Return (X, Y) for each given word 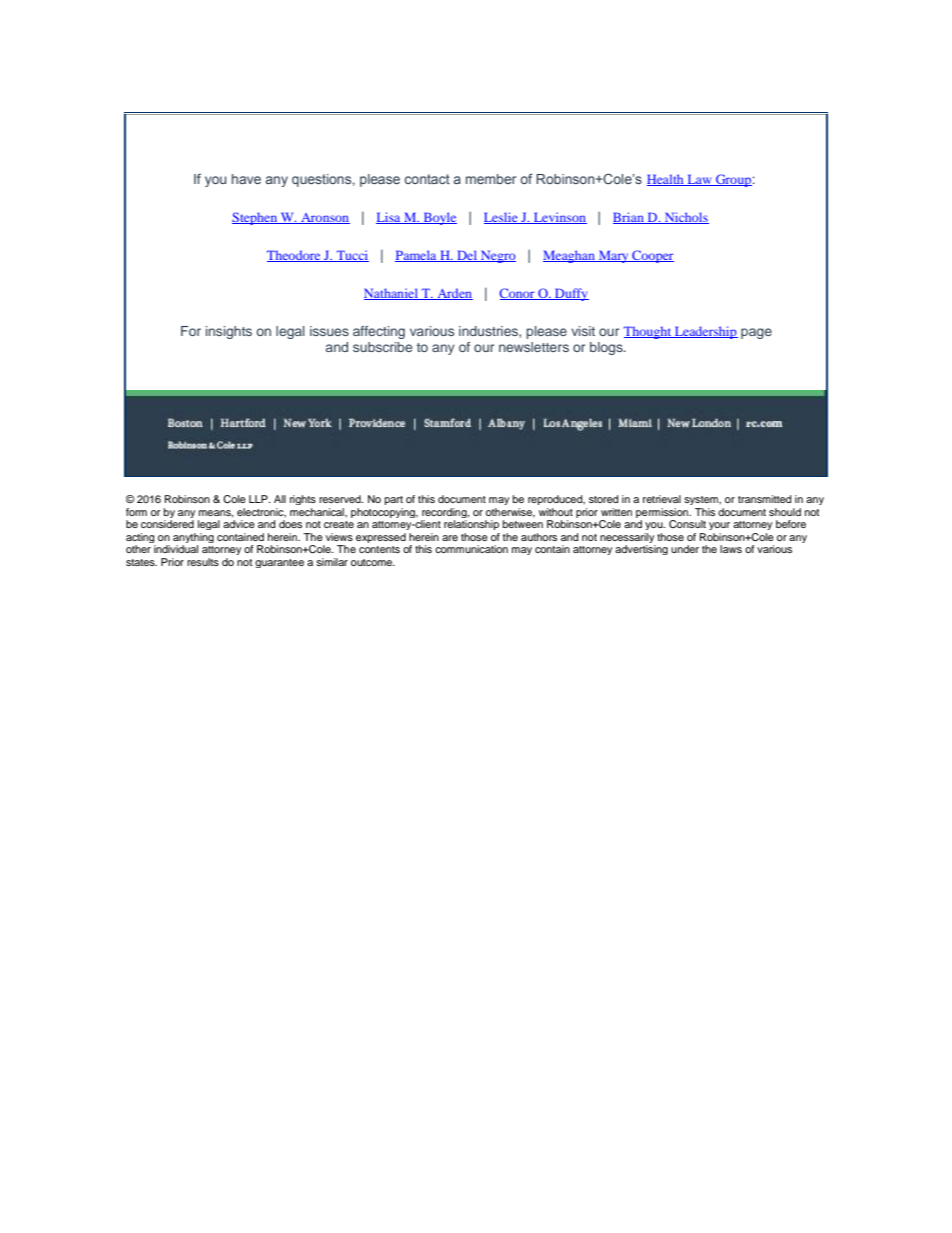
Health (666, 180)
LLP (259, 499)
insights (229, 332)
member (491, 179)
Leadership (705, 332)
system (702, 500)
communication (471, 549)
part (394, 500)
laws (731, 549)
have (246, 179)
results (203, 562)
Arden (454, 294)
